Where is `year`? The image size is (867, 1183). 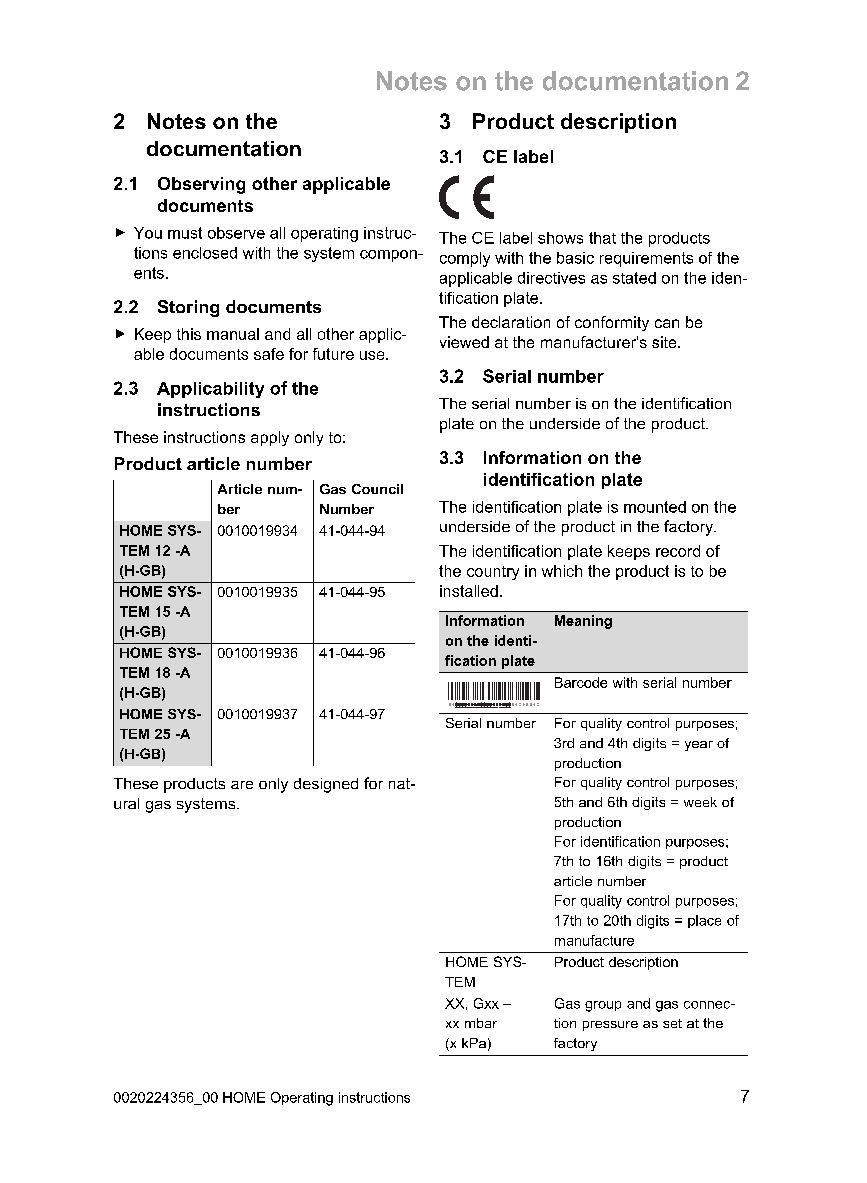
year is located at coordinates (699, 746).
